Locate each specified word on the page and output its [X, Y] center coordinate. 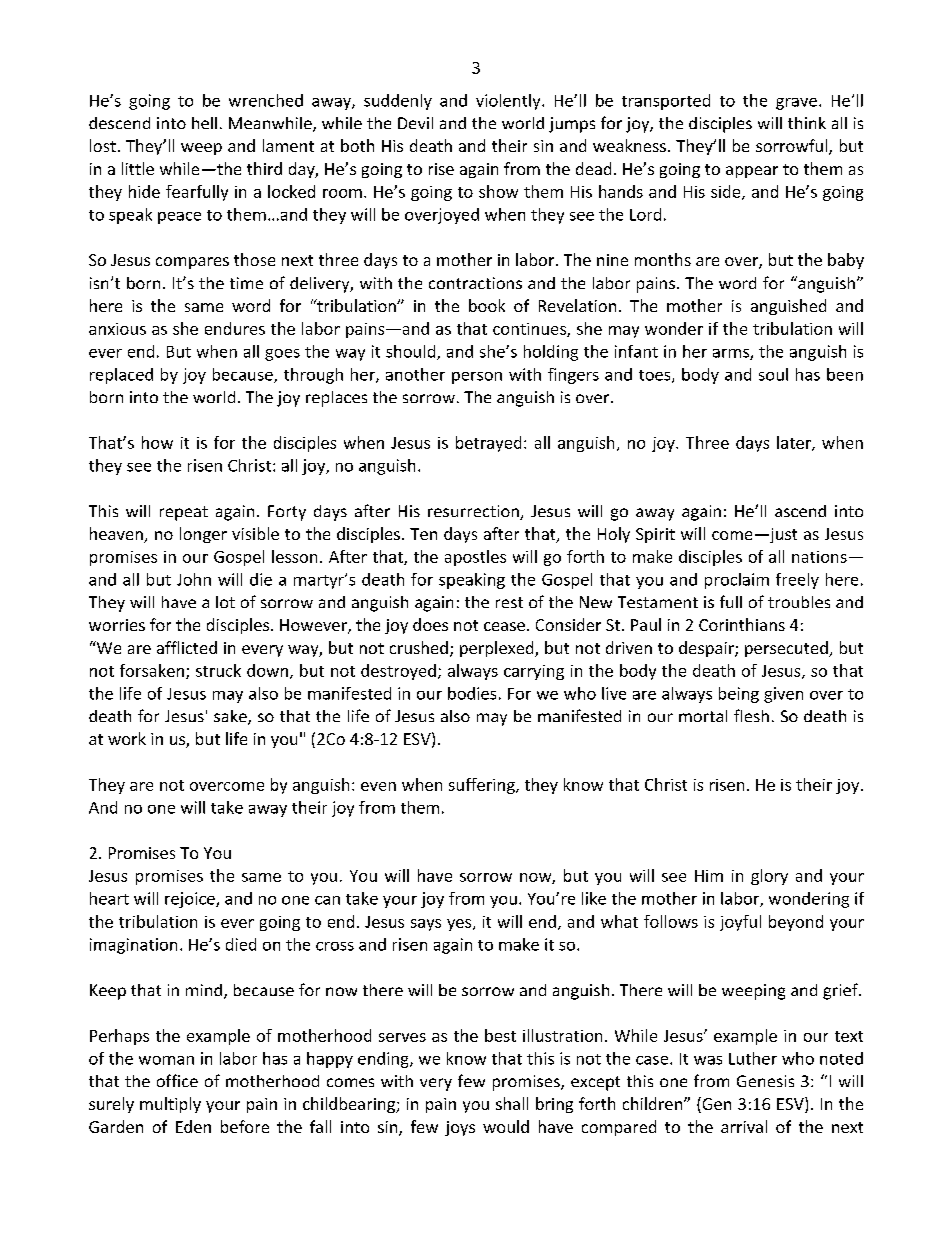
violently [509, 102]
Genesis [765, 1081]
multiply [170, 1105]
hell [204, 123]
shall [512, 1103]
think [807, 123]
